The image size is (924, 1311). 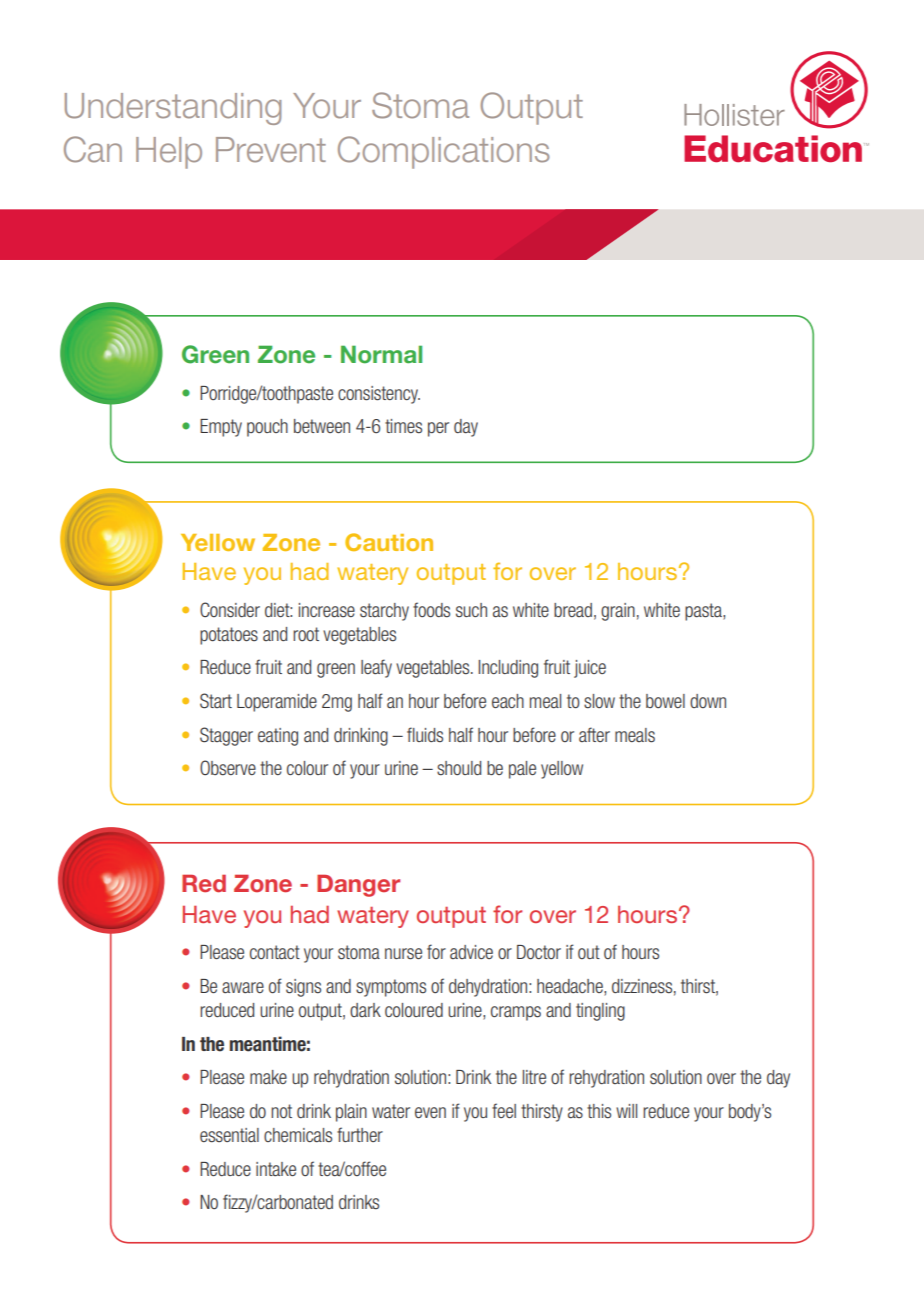 What do you see at coordinates (381, 354) in the screenshot?
I see `Normal` at bounding box center [381, 354].
